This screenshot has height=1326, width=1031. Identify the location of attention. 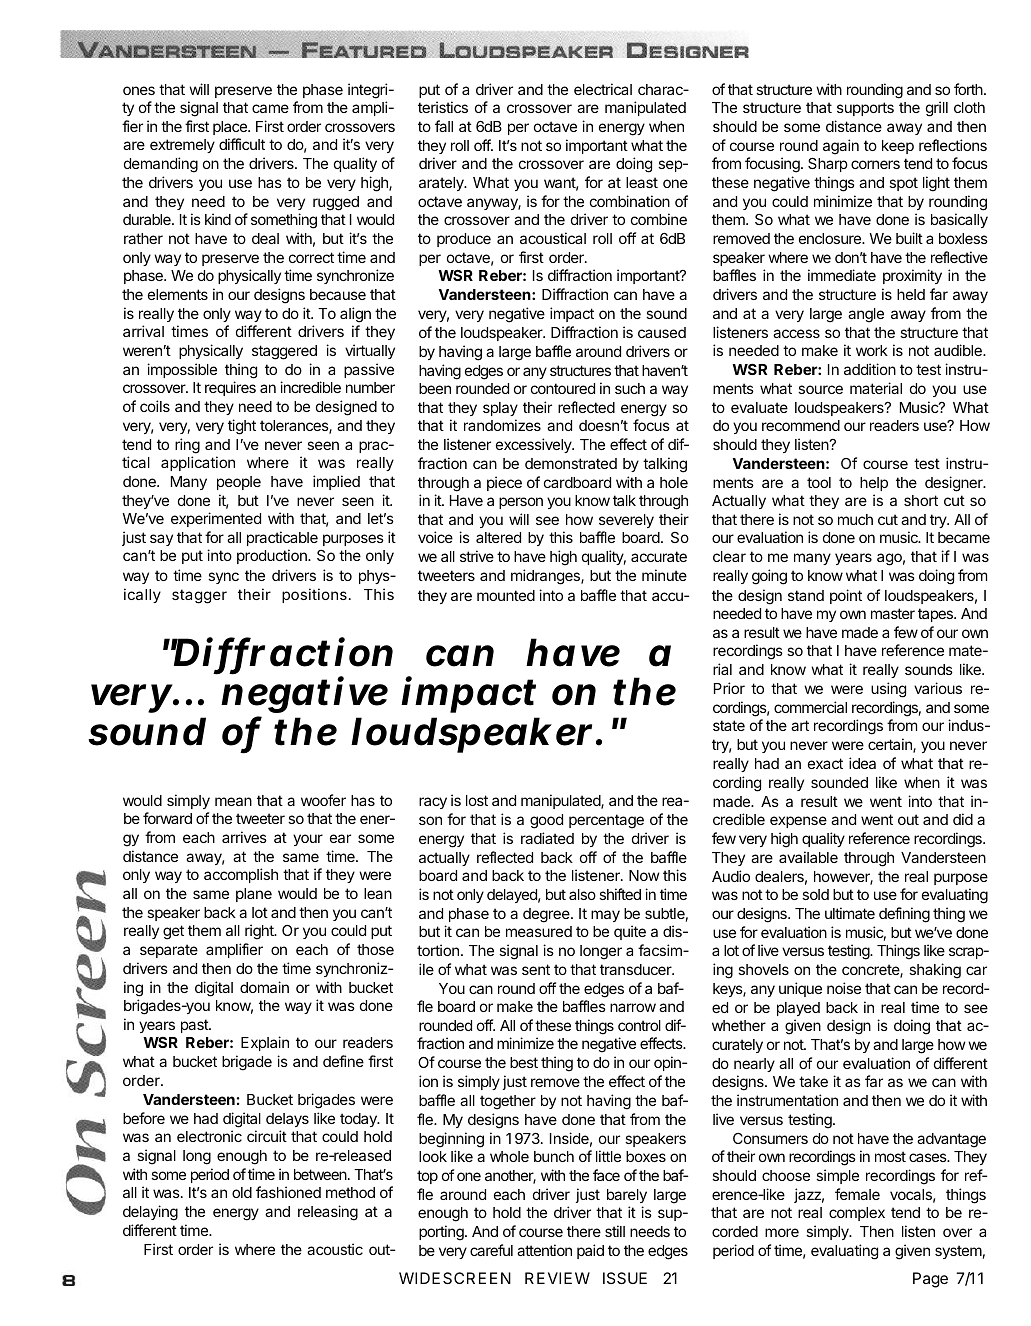
(544, 1250).
